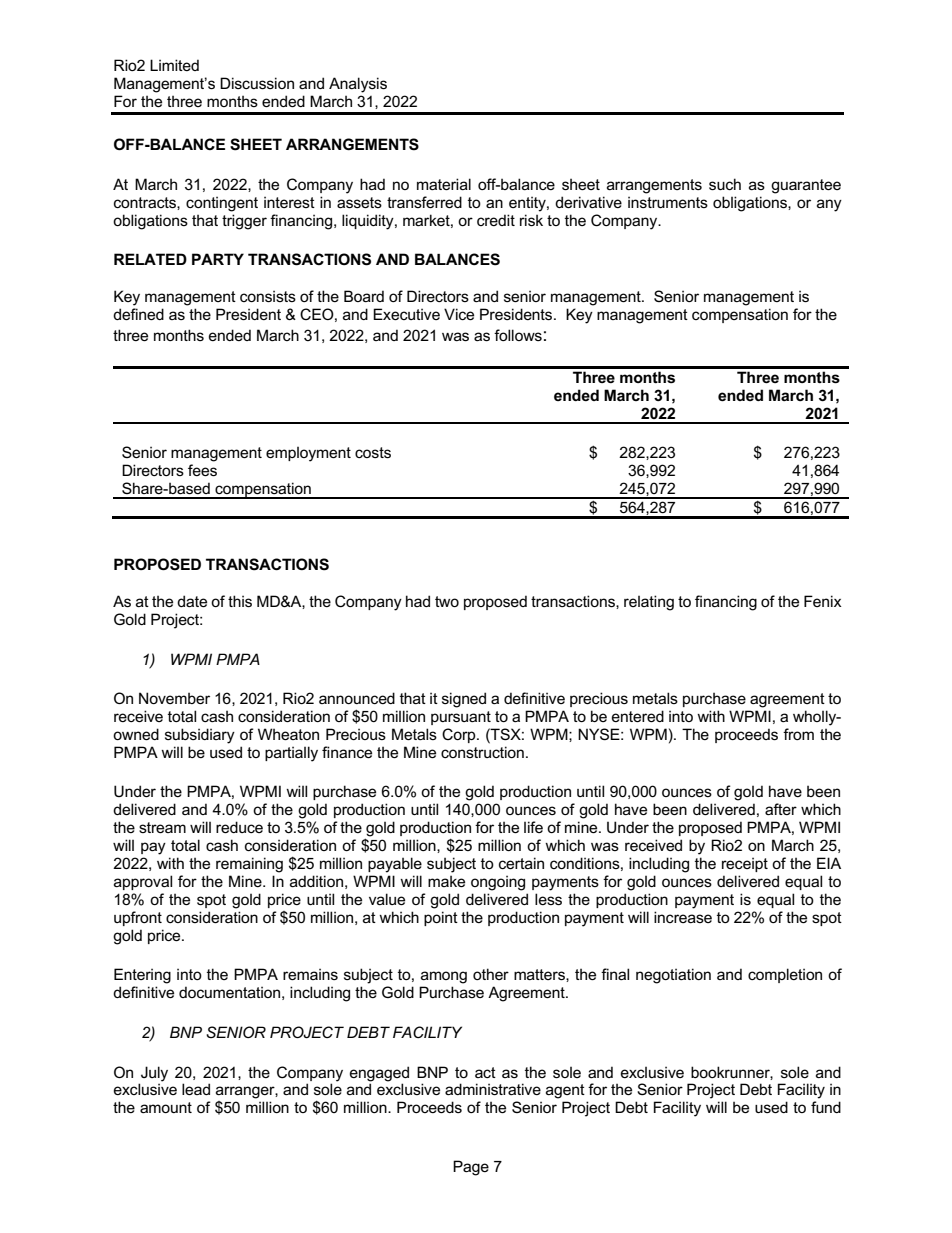 The width and height of the screenshot is (952, 1233). I want to click on material, so click(444, 184).
